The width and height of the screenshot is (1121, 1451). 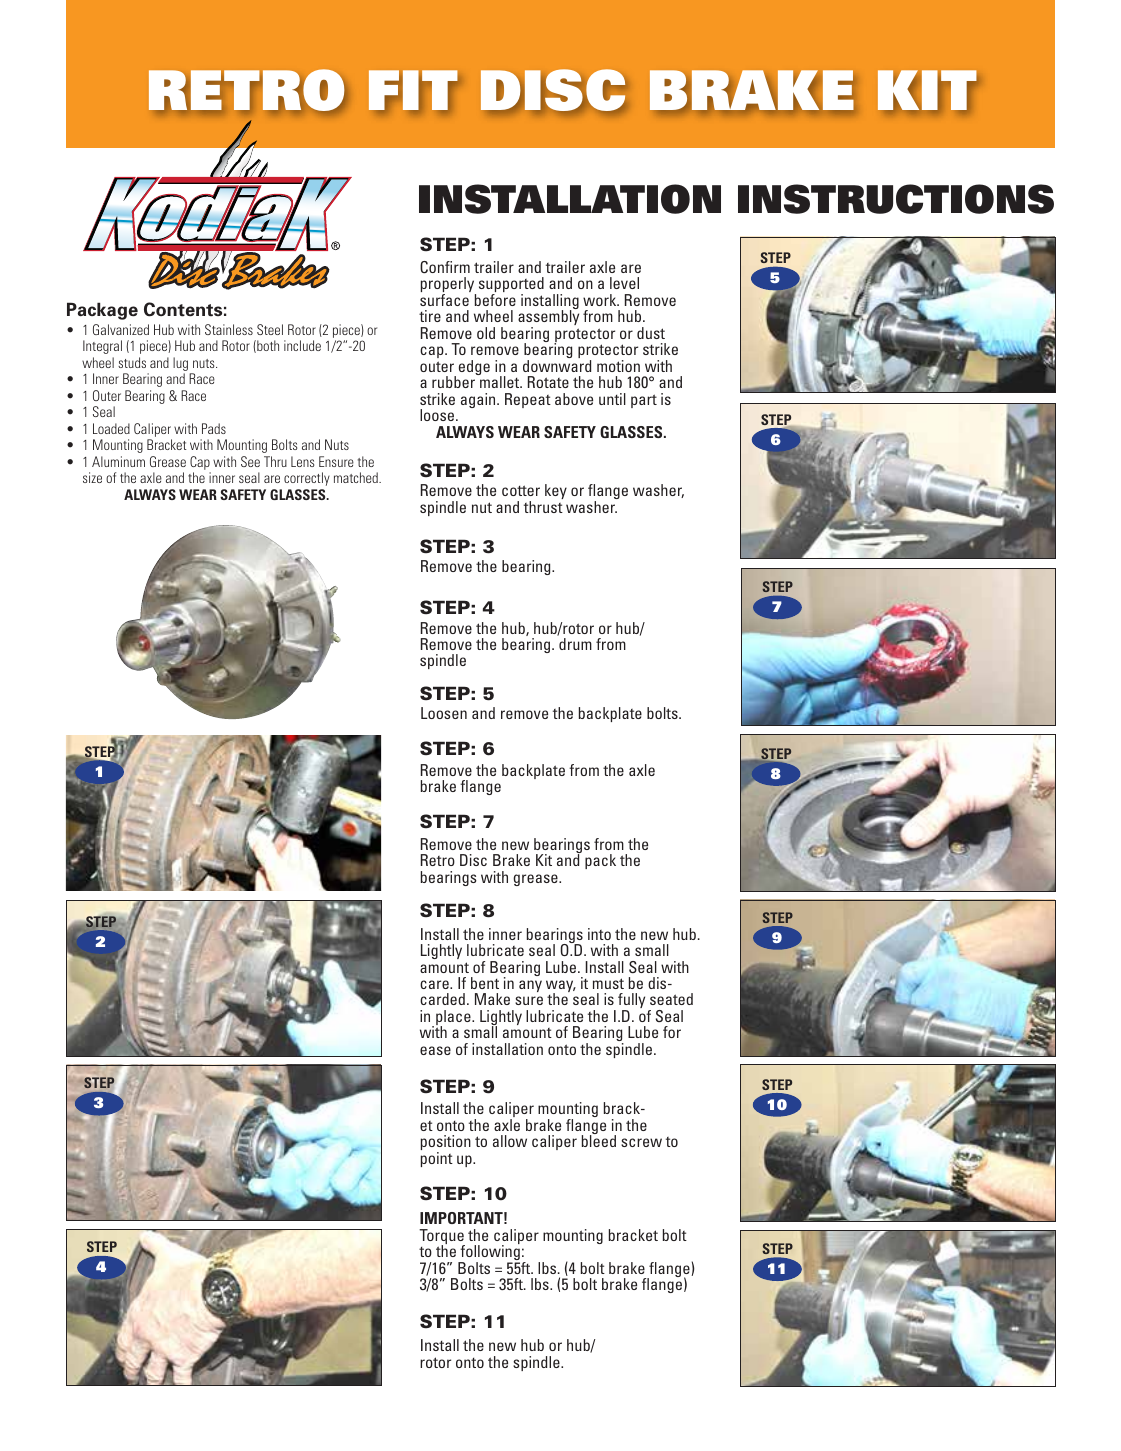 I want to click on Confirm, so click(x=445, y=267).
